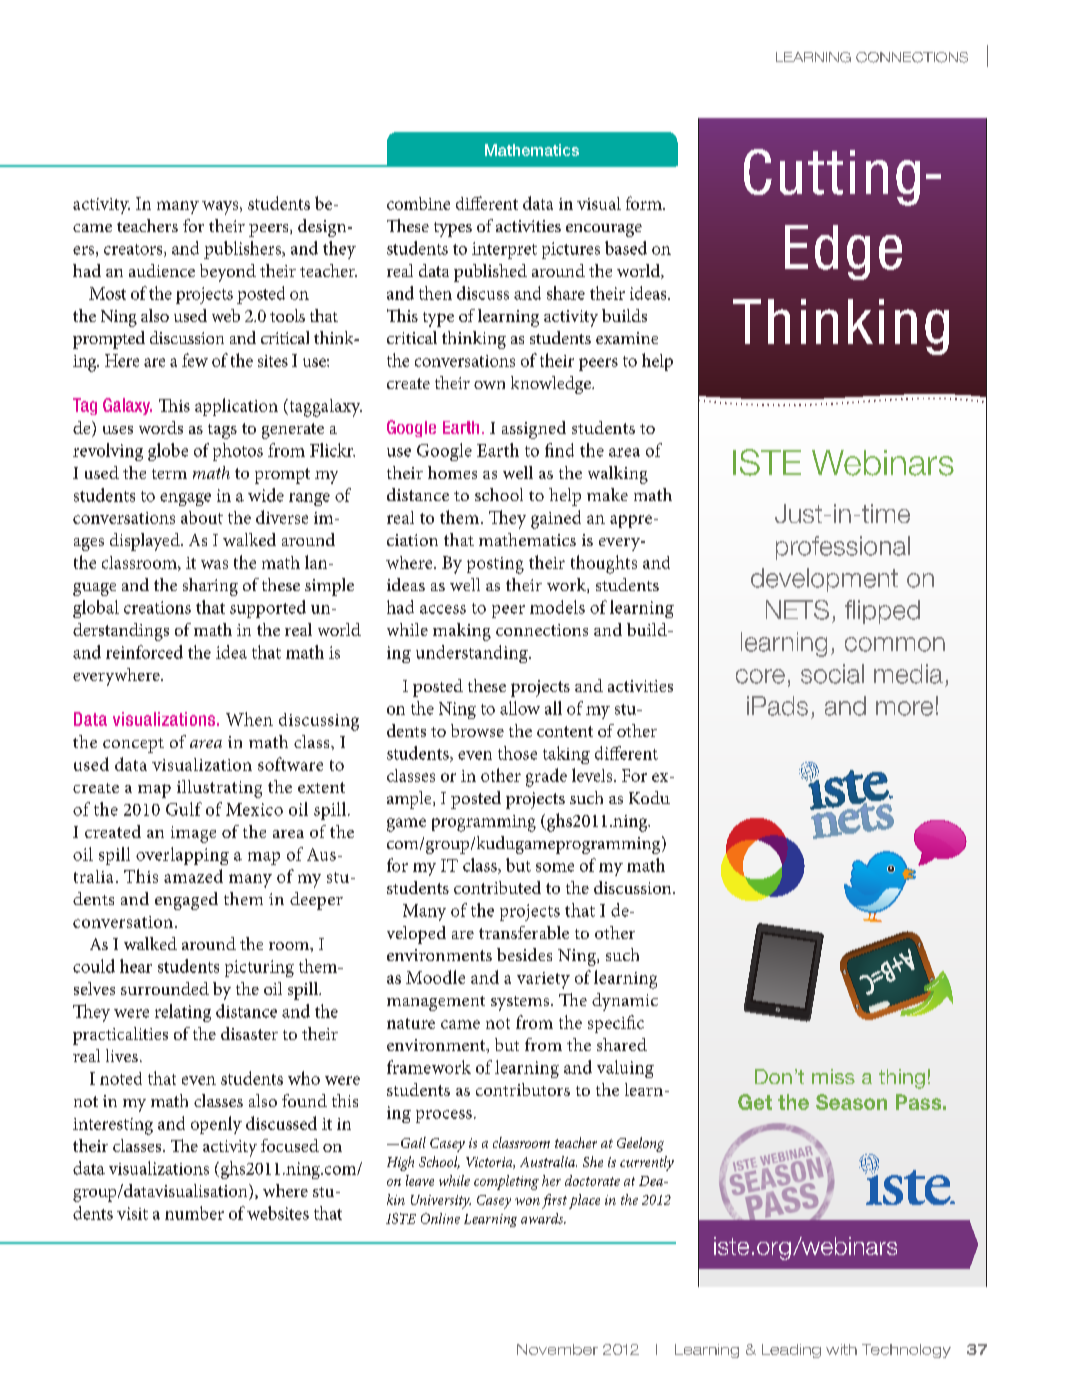 This screenshot has height=1394, width=1073. Describe the element at coordinates (557, 1349) in the screenshot. I see `November` at that location.
